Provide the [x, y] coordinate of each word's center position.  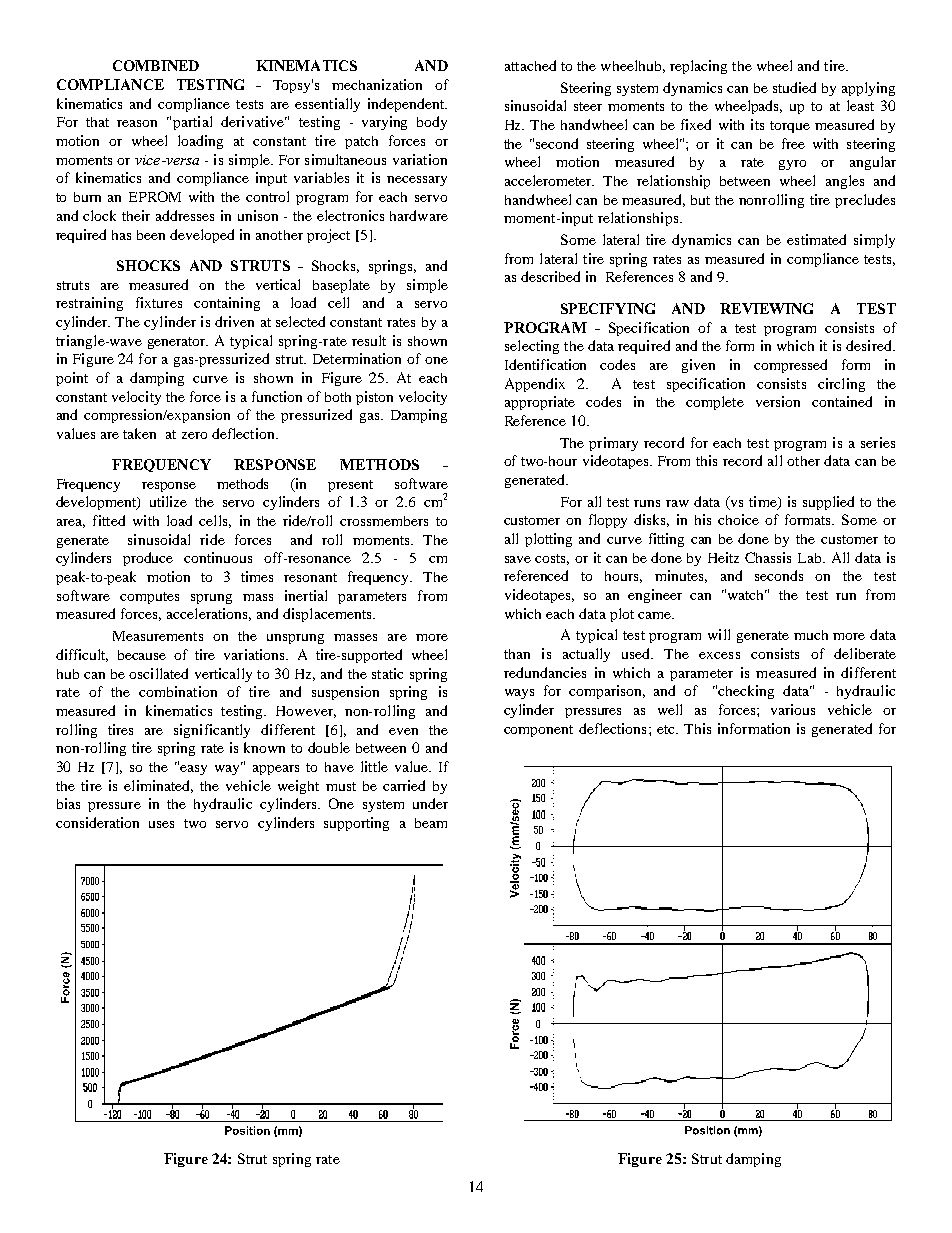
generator [178, 343]
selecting [532, 347]
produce [148, 559]
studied [794, 87]
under [430, 803]
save [518, 559]
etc [667, 729]
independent [407, 105]
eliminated [158, 786]
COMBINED [156, 65]
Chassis [768, 557]
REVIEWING [766, 308]
